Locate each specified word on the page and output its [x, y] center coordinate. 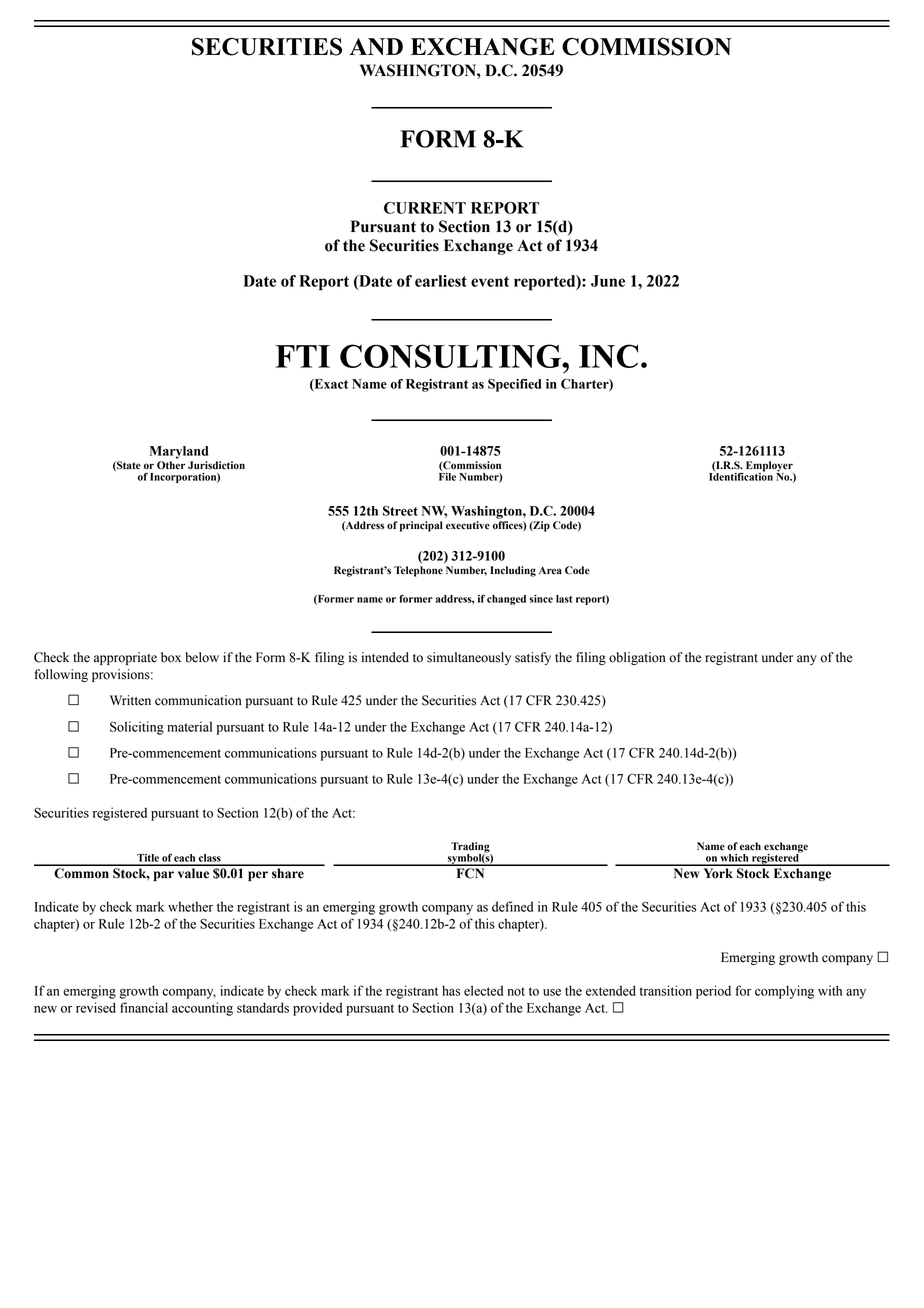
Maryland [179, 452]
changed [506, 600]
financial [144, 1007]
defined [512, 906]
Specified [514, 385]
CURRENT [425, 208]
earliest [441, 281]
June [608, 281]
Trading [471, 848]
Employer [770, 467]
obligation [637, 658]
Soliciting [137, 728]
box [171, 657]
